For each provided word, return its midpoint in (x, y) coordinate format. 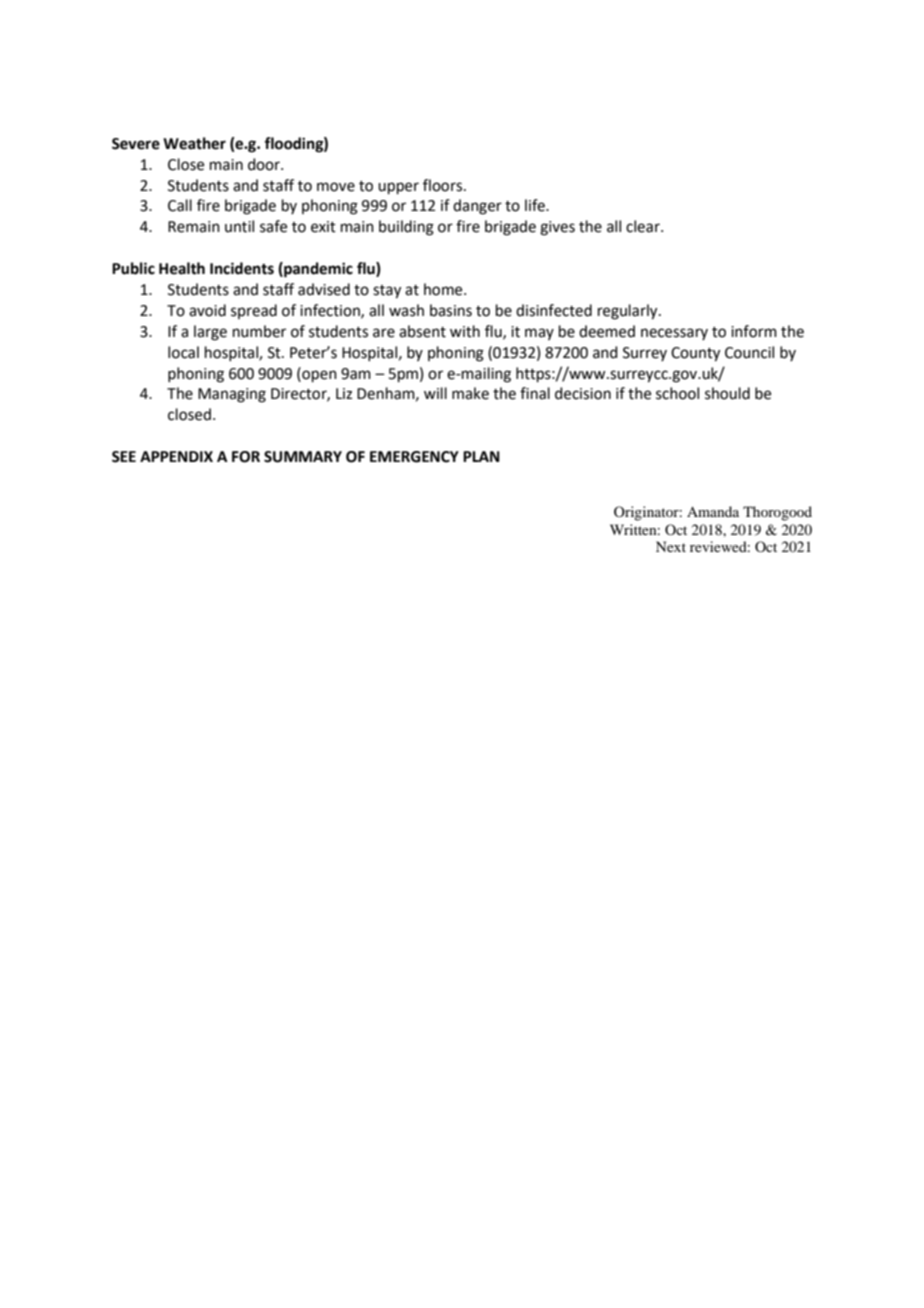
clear (644, 226)
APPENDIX (176, 456)
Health (182, 268)
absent (422, 331)
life (536, 205)
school (677, 393)
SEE (124, 457)
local (183, 352)
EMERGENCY (414, 457)
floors (444, 185)
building (406, 228)
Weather (194, 143)
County (695, 354)
